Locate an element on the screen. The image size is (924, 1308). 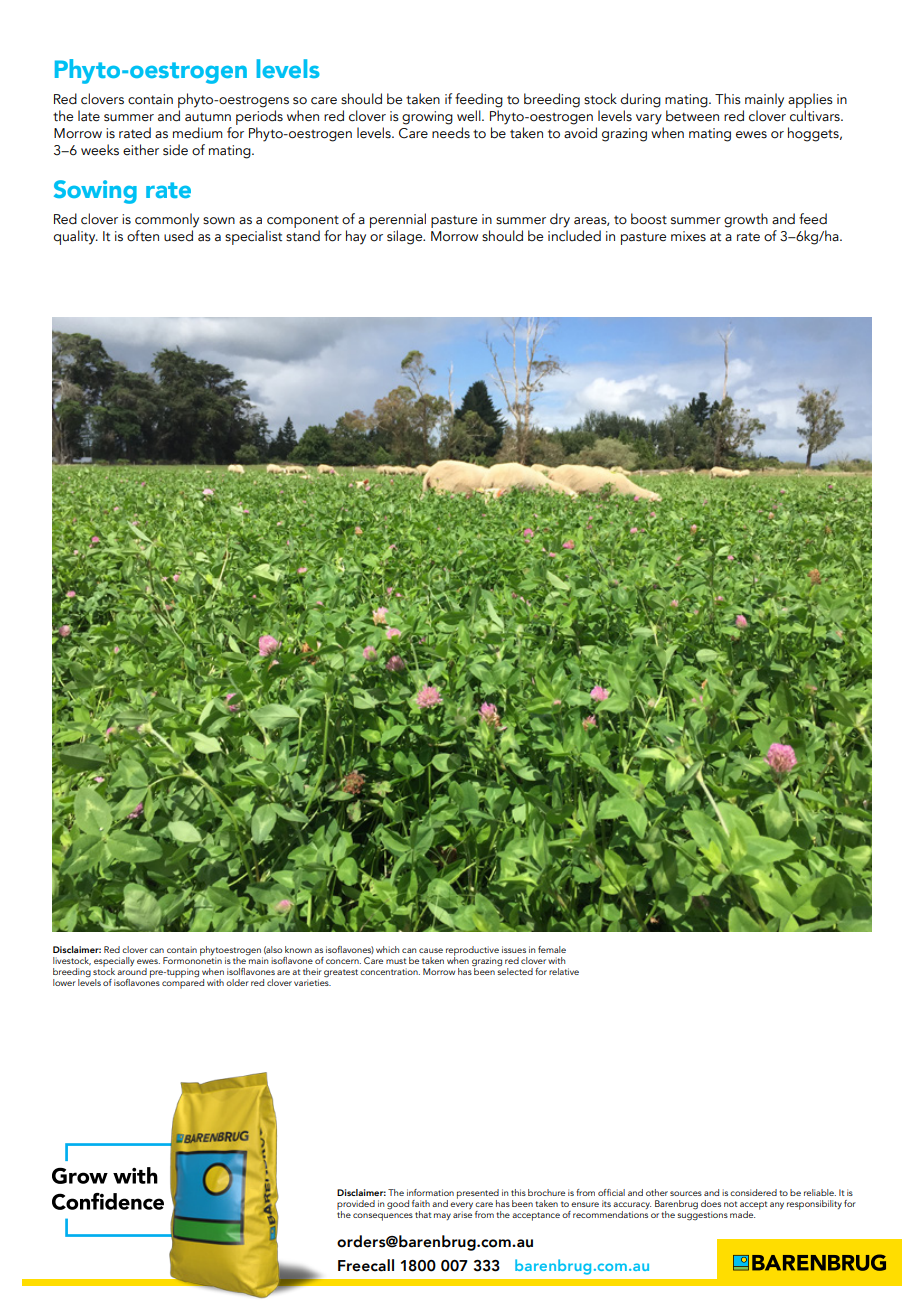
consequences is located at coordinates (383, 1217).
